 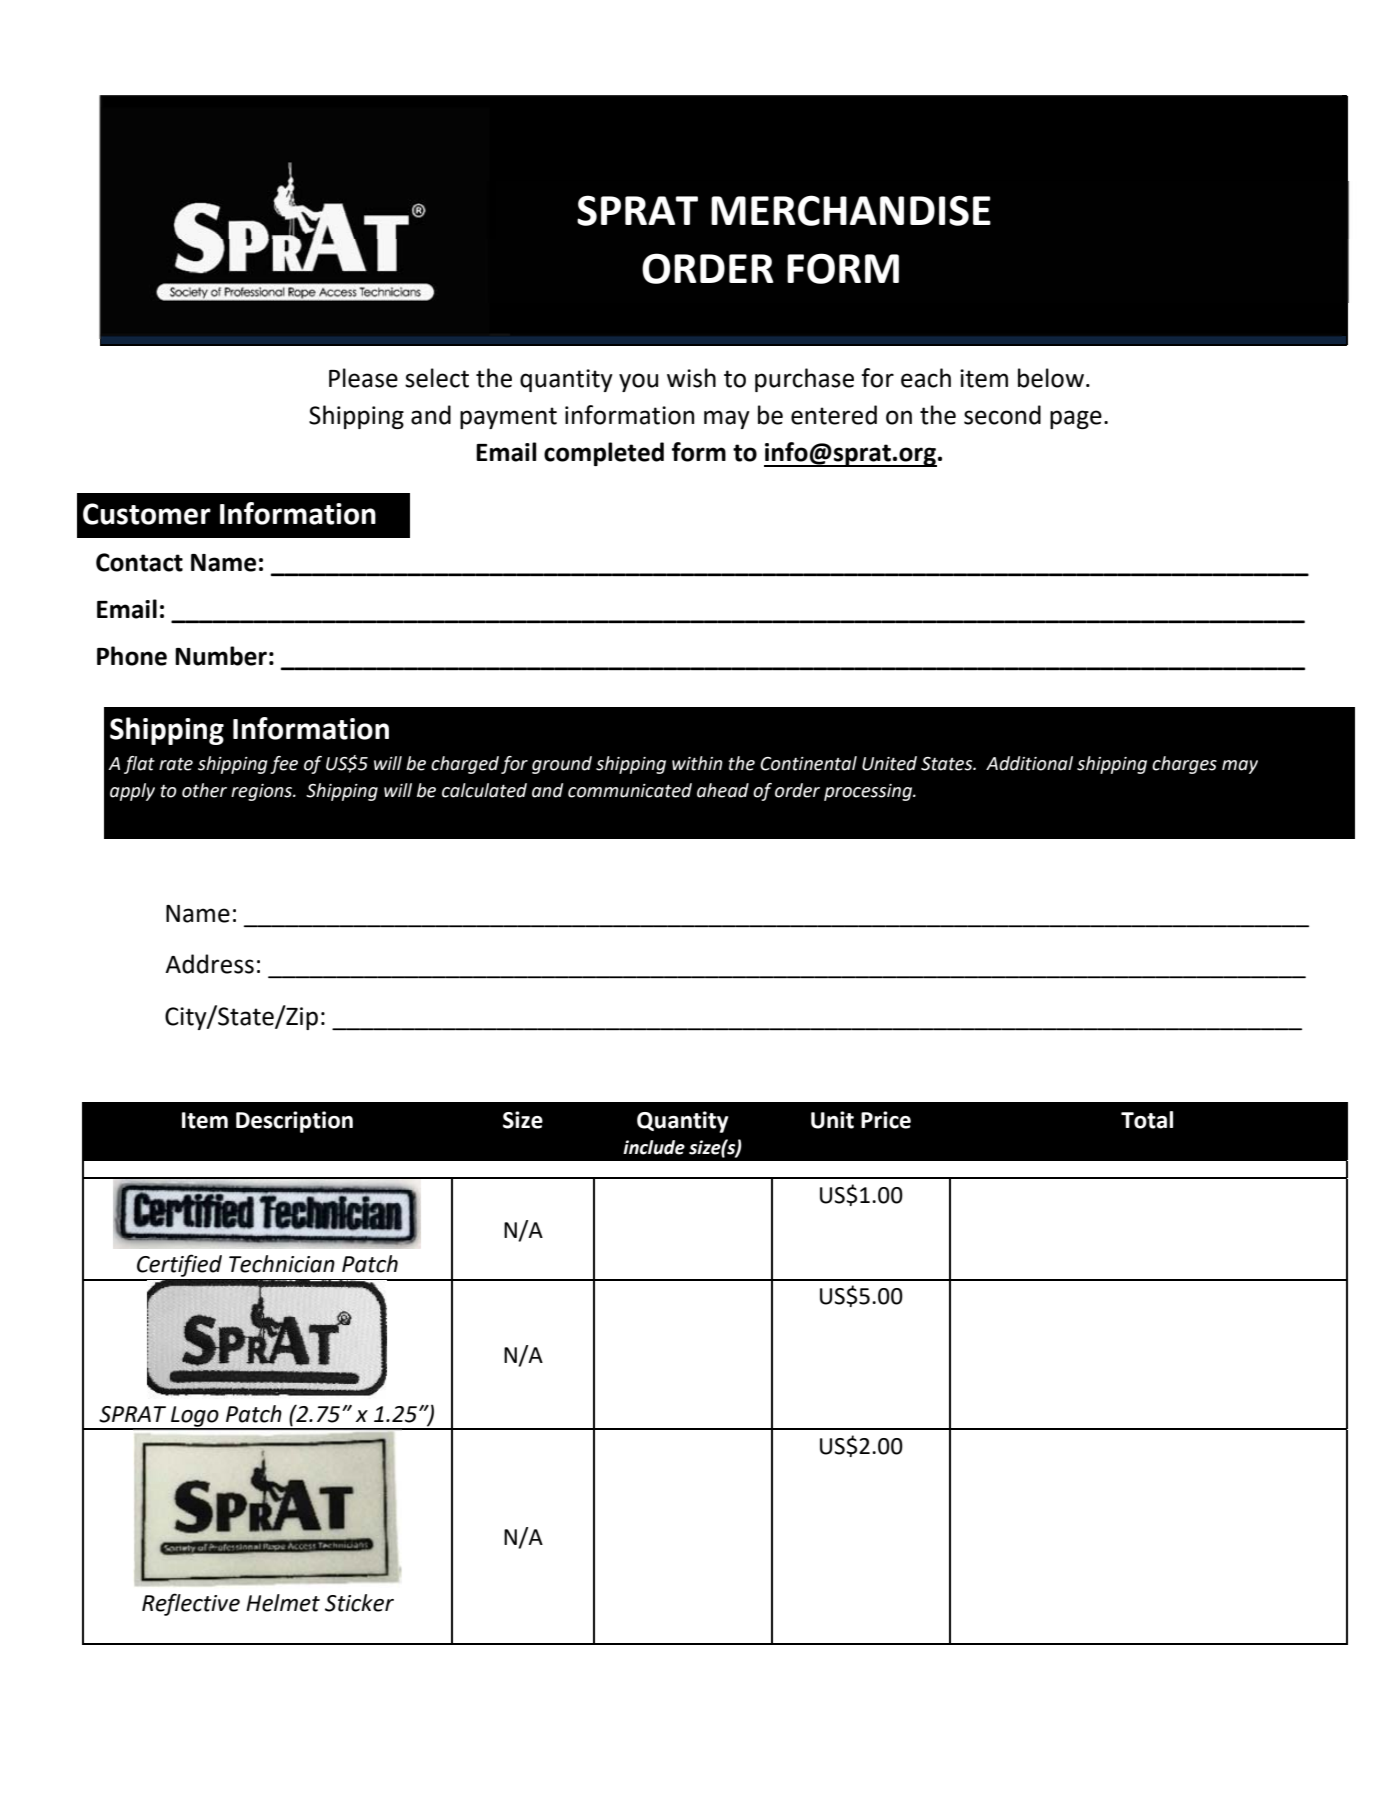 I want to click on Additional, so click(x=1029, y=763).
